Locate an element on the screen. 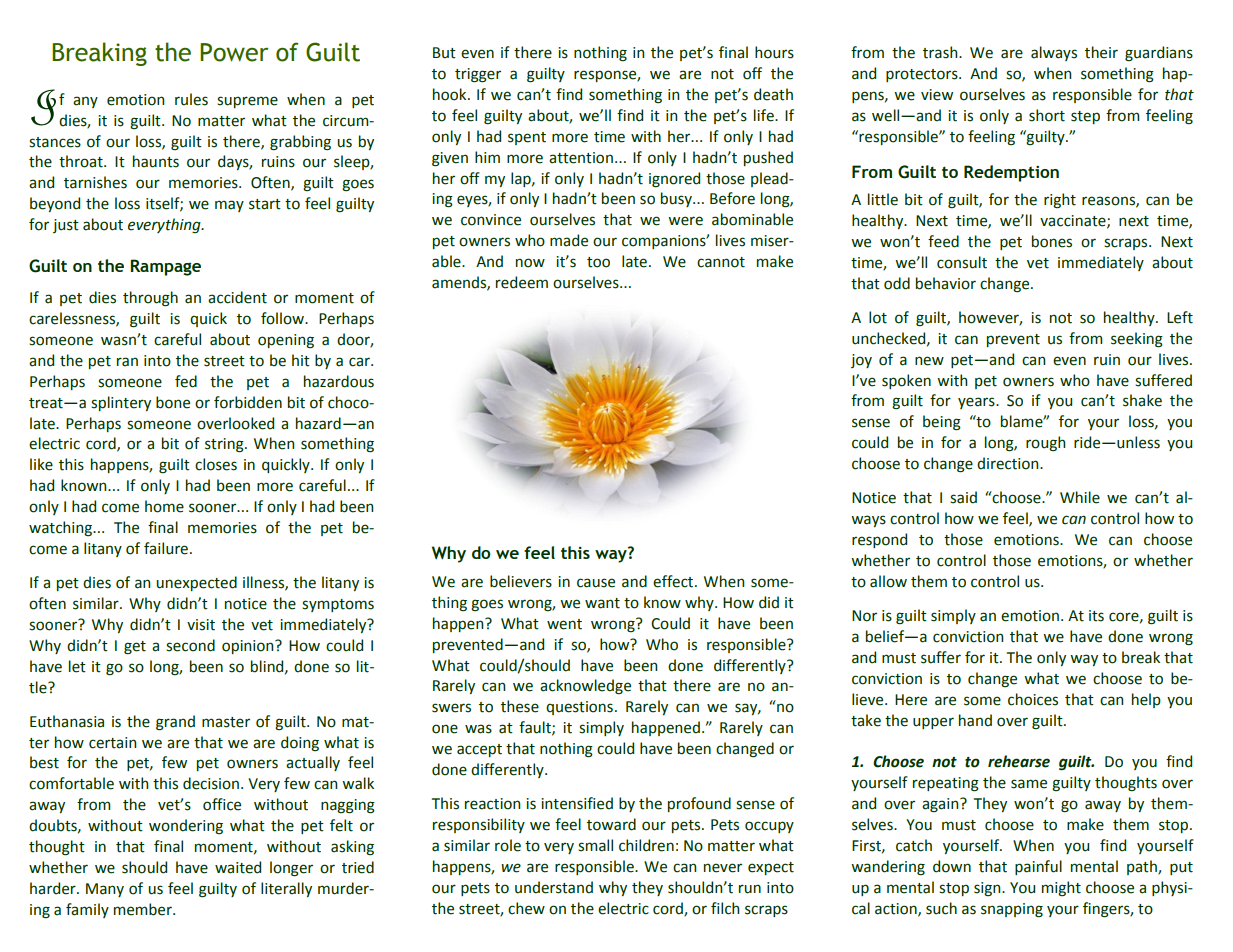 This screenshot has width=1233, height=952. their is located at coordinates (1101, 52).
